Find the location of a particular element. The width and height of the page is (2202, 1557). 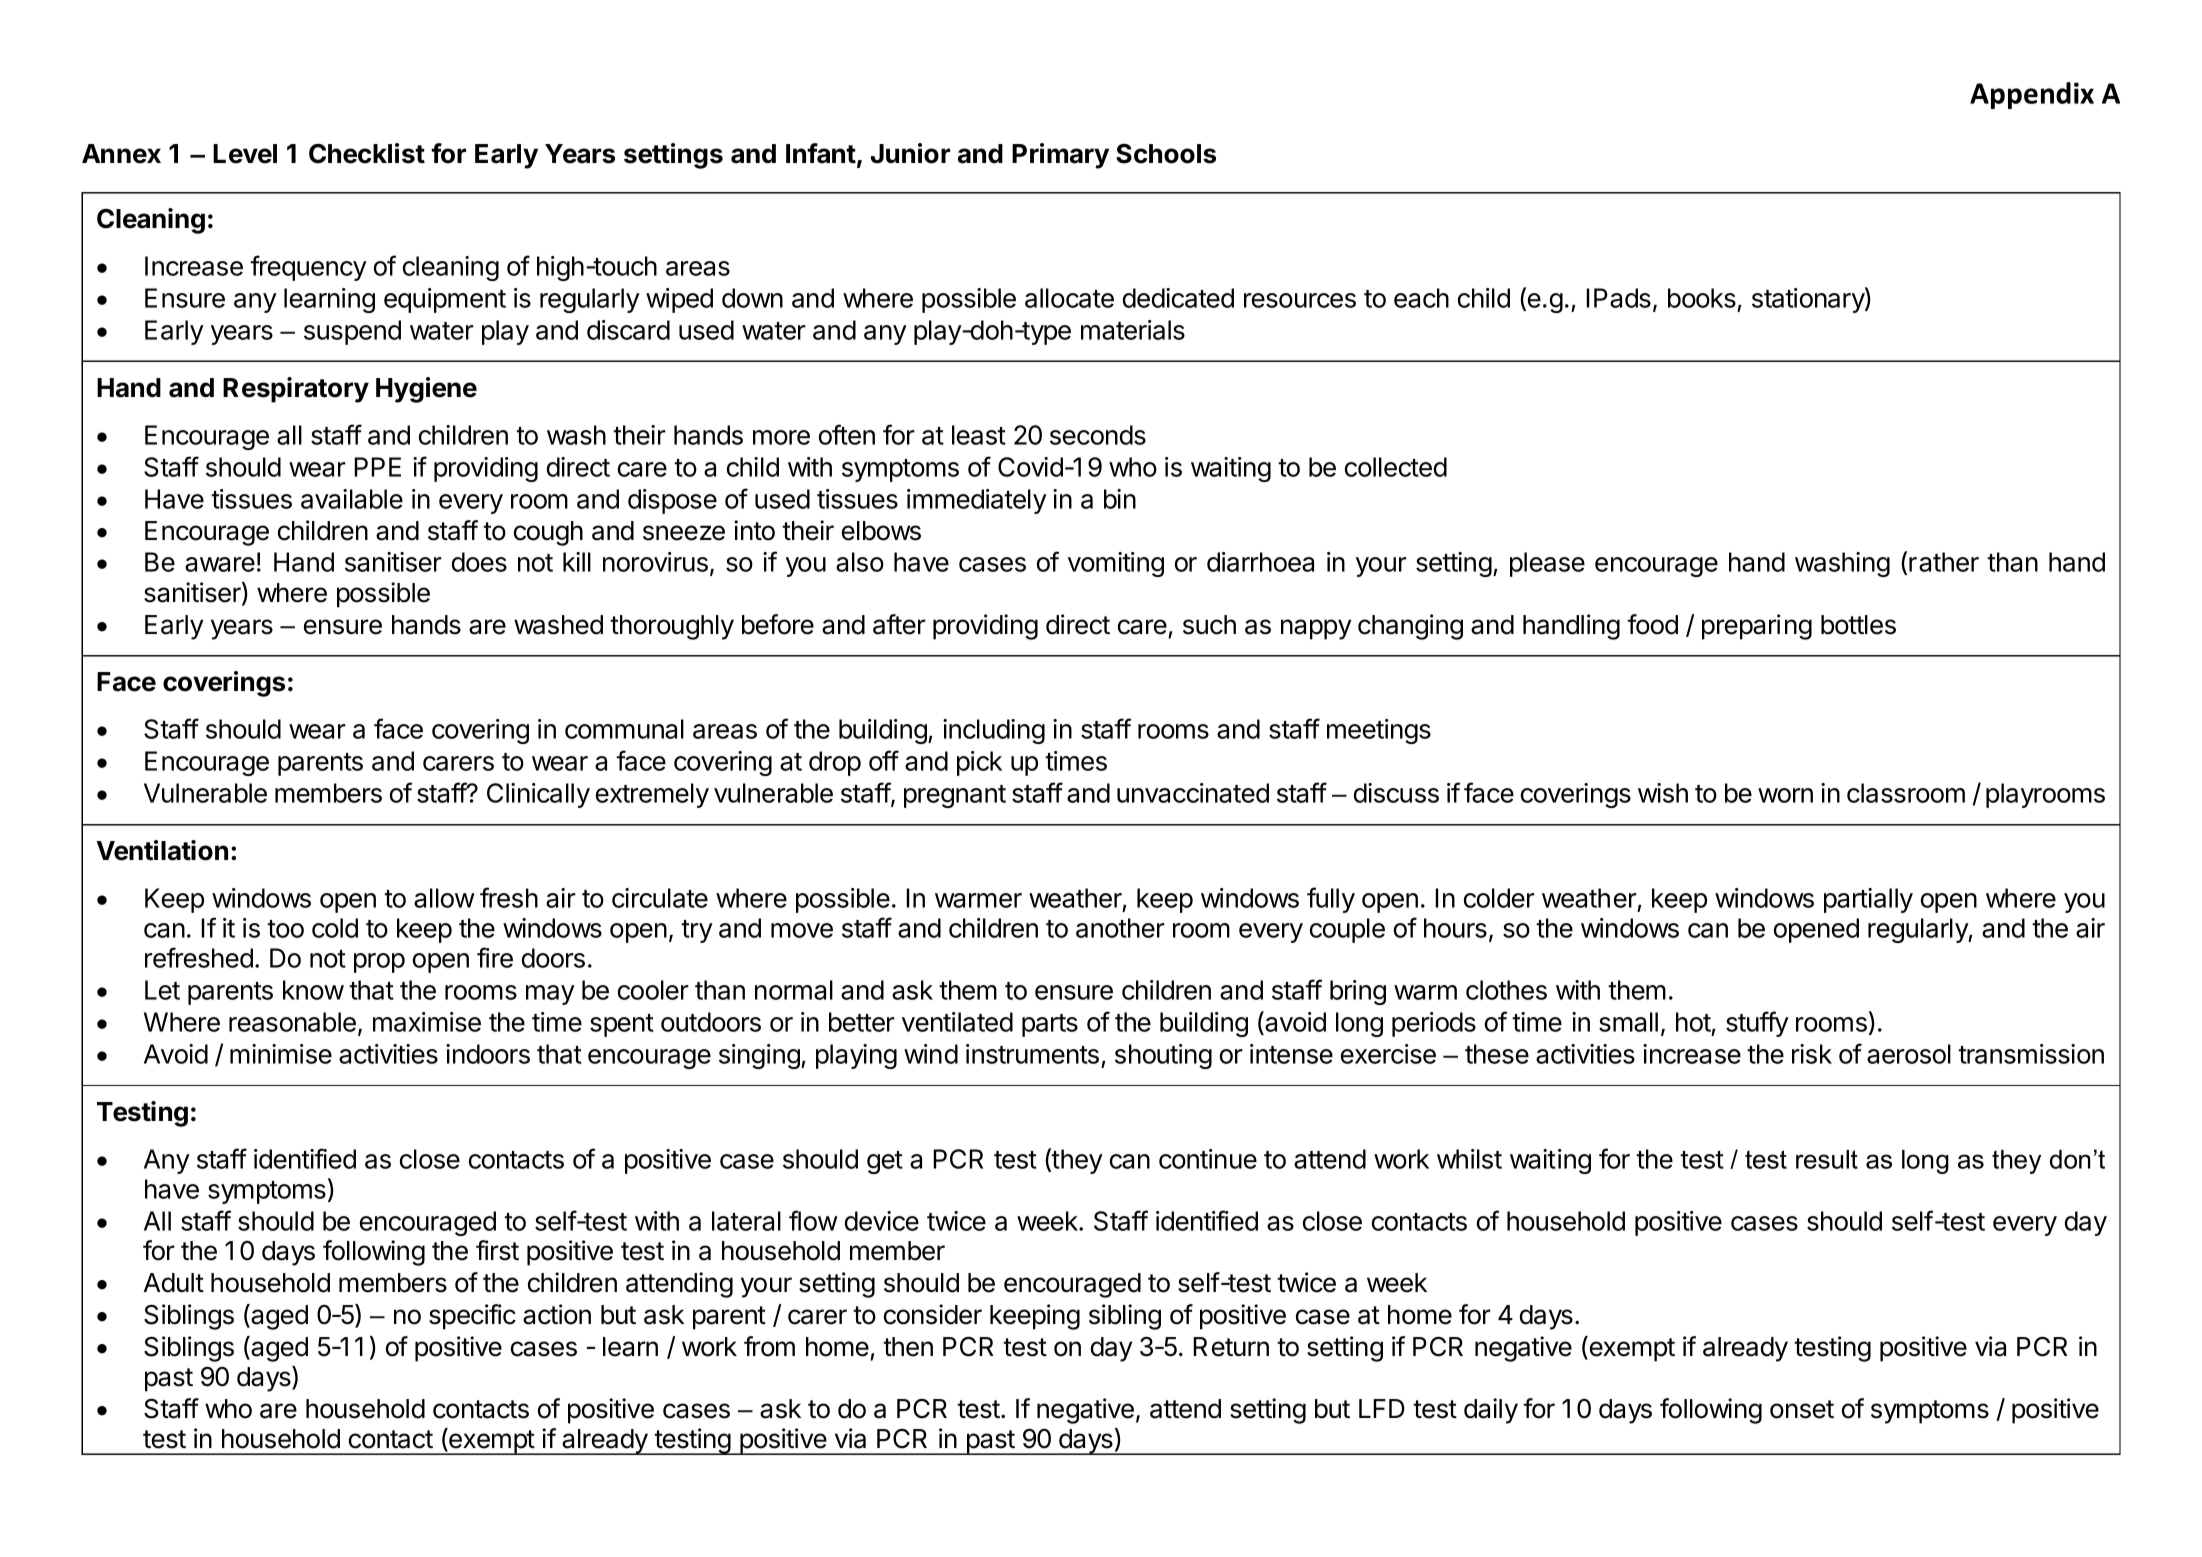

specific is located at coordinates (472, 1317).
